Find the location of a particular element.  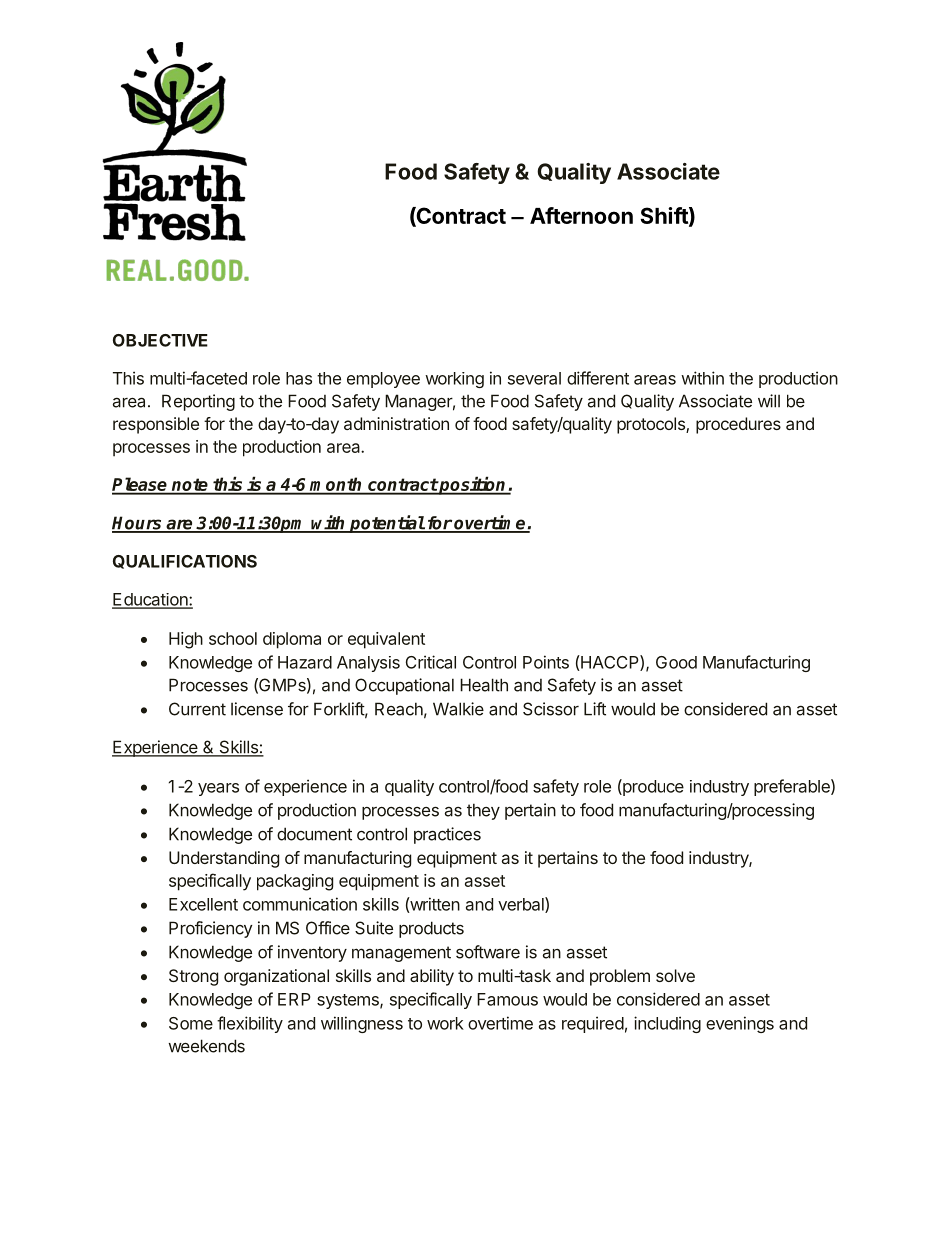

Reporting is located at coordinates (198, 402).
